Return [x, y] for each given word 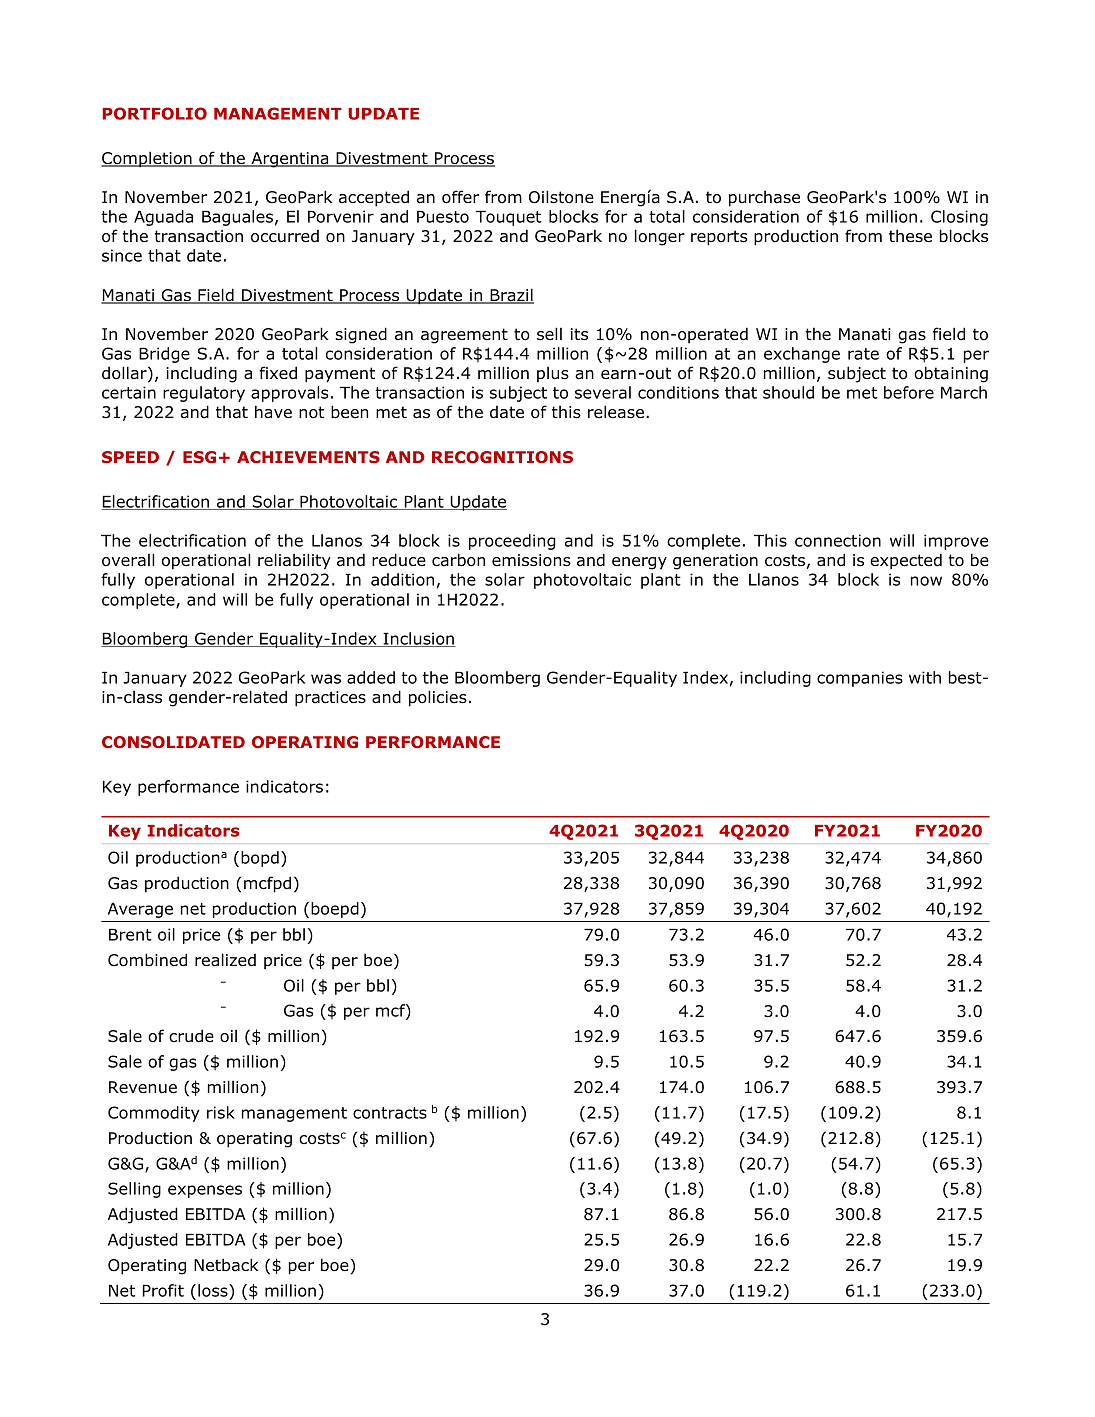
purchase [764, 199]
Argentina [290, 160]
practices [330, 699]
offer [460, 197]
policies [438, 698]
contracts [390, 1113]
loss [214, 1290]
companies [860, 679]
